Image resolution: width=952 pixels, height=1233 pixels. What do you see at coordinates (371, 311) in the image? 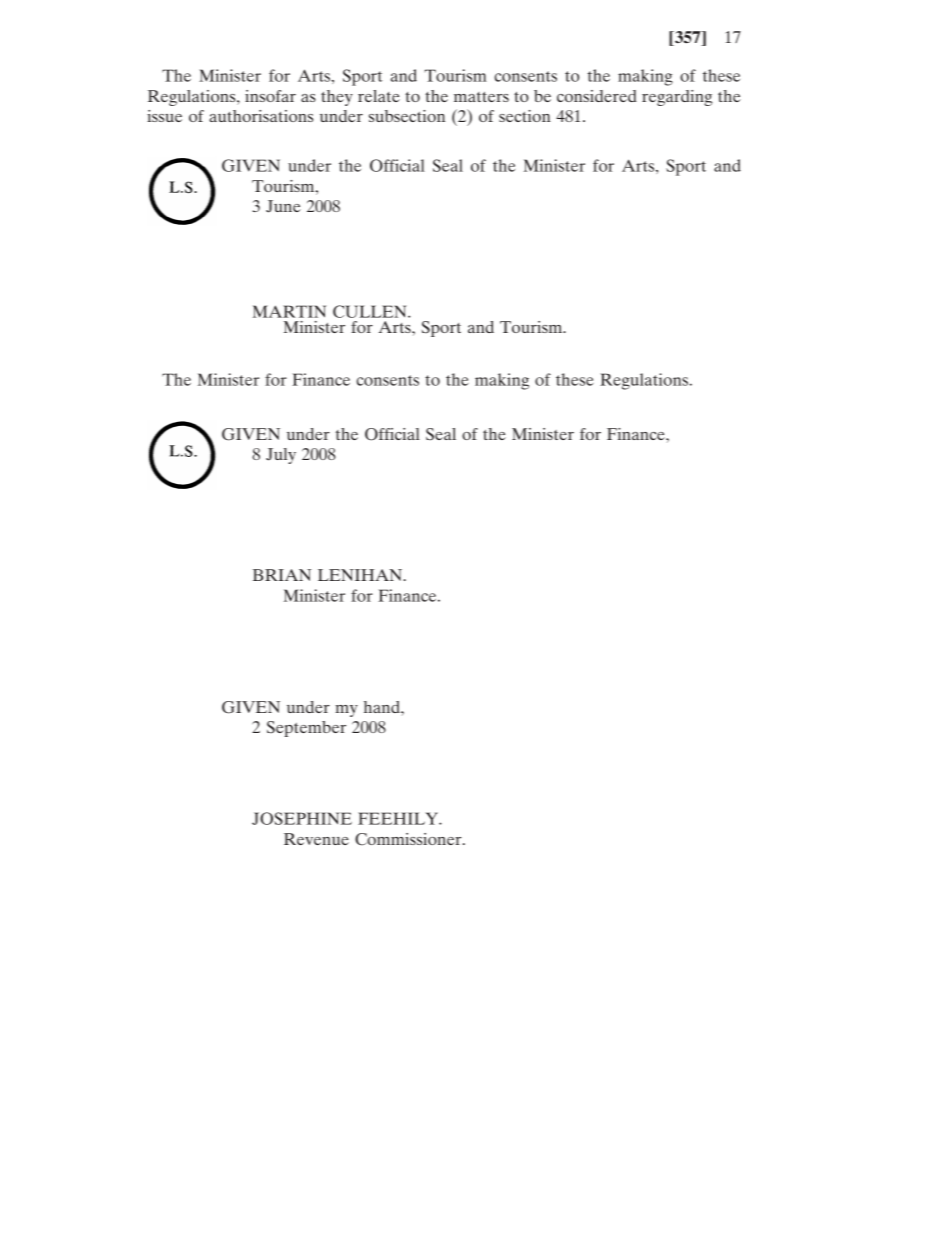
I see `CULLEN` at bounding box center [371, 311].
